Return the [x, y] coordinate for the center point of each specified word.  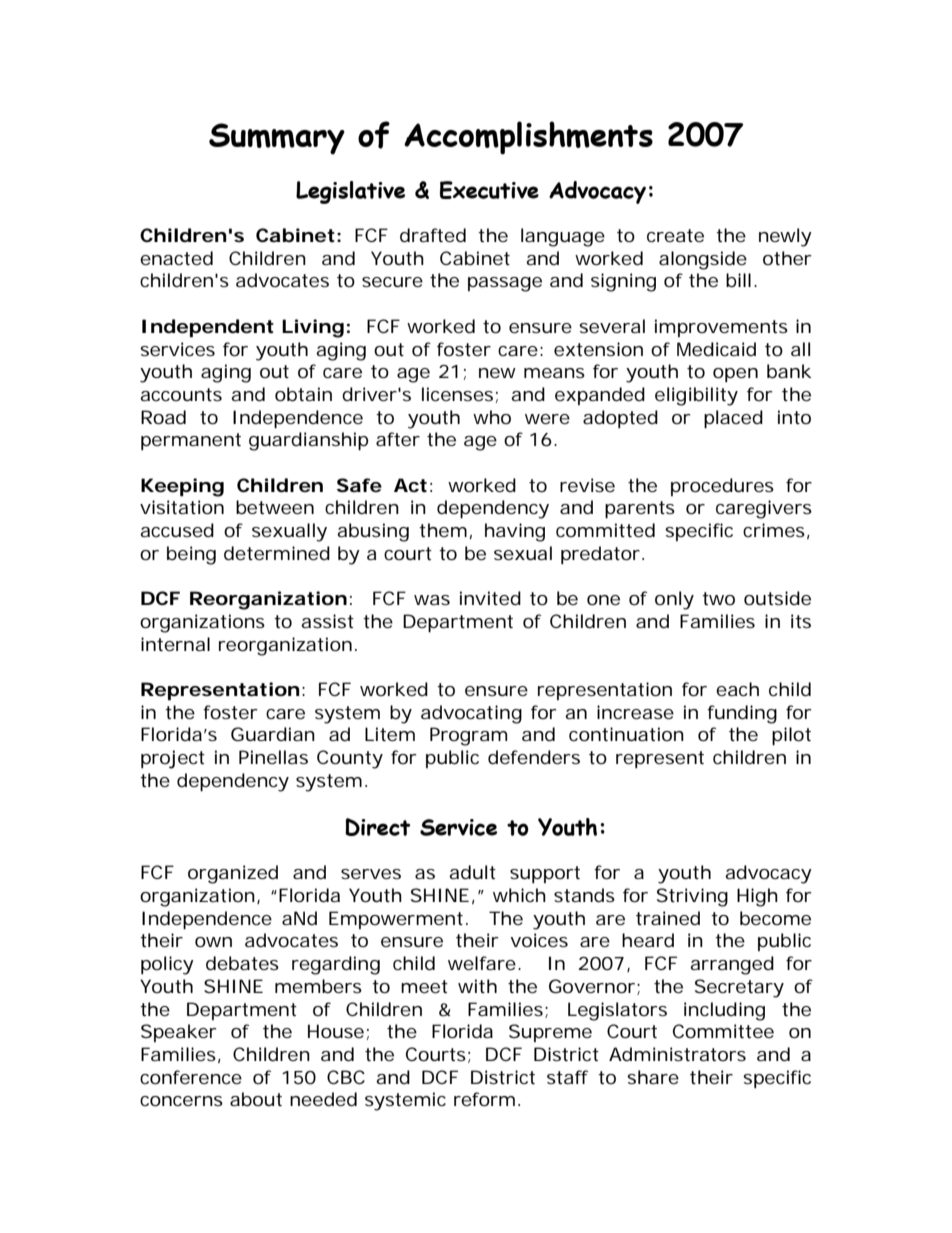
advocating [471, 714]
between [275, 507]
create [675, 235]
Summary [277, 139]
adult [472, 872]
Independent [208, 328]
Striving [692, 897]
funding [742, 714]
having [515, 532]
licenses [457, 394]
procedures [722, 487]
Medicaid [716, 349]
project [173, 759]
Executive [489, 190]
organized [233, 874]
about [256, 1099]
